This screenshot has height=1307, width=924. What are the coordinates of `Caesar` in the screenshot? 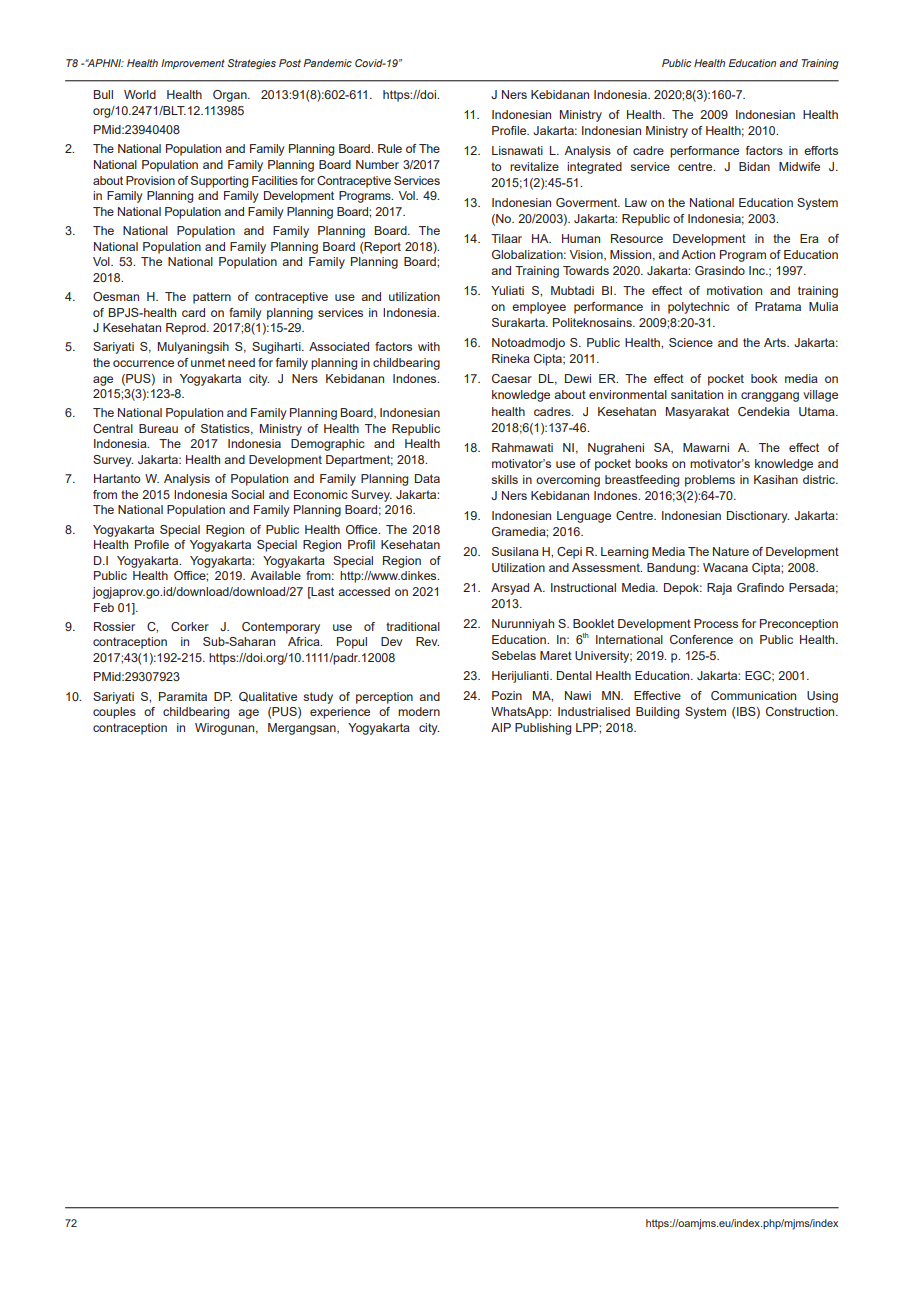 It's located at (512, 378).
